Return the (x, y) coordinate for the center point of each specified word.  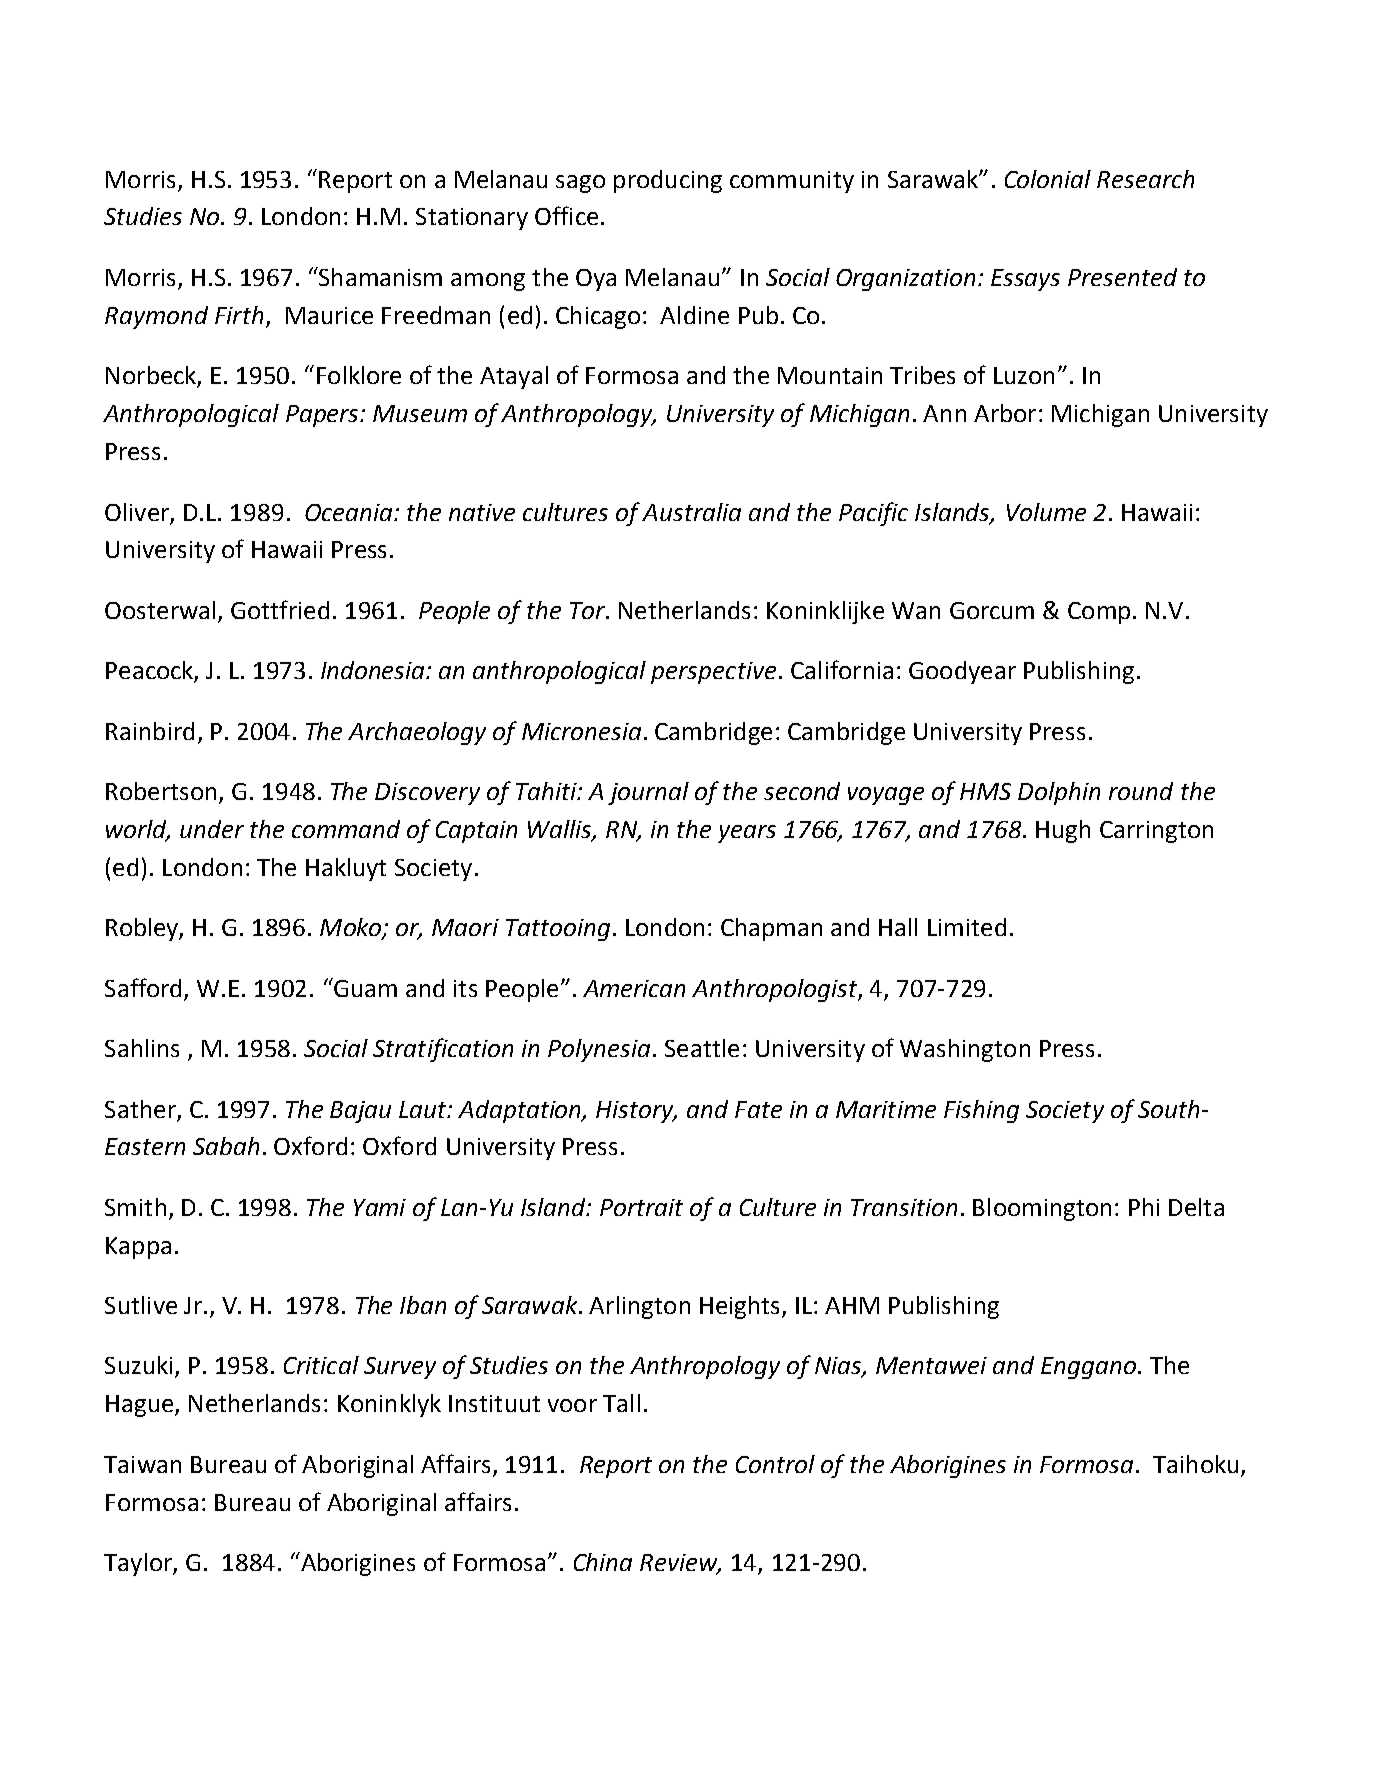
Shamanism (379, 276)
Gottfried (280, 609)
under (212, 829)
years (747, 834)
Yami (380, 1207)
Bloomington (1042, 1209)
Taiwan (142, 1464)
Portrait (641, 1207)
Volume (1046, 512)
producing (668, 181)
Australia (691, 512)
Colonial (1048, 179)
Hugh (1063, 831)
